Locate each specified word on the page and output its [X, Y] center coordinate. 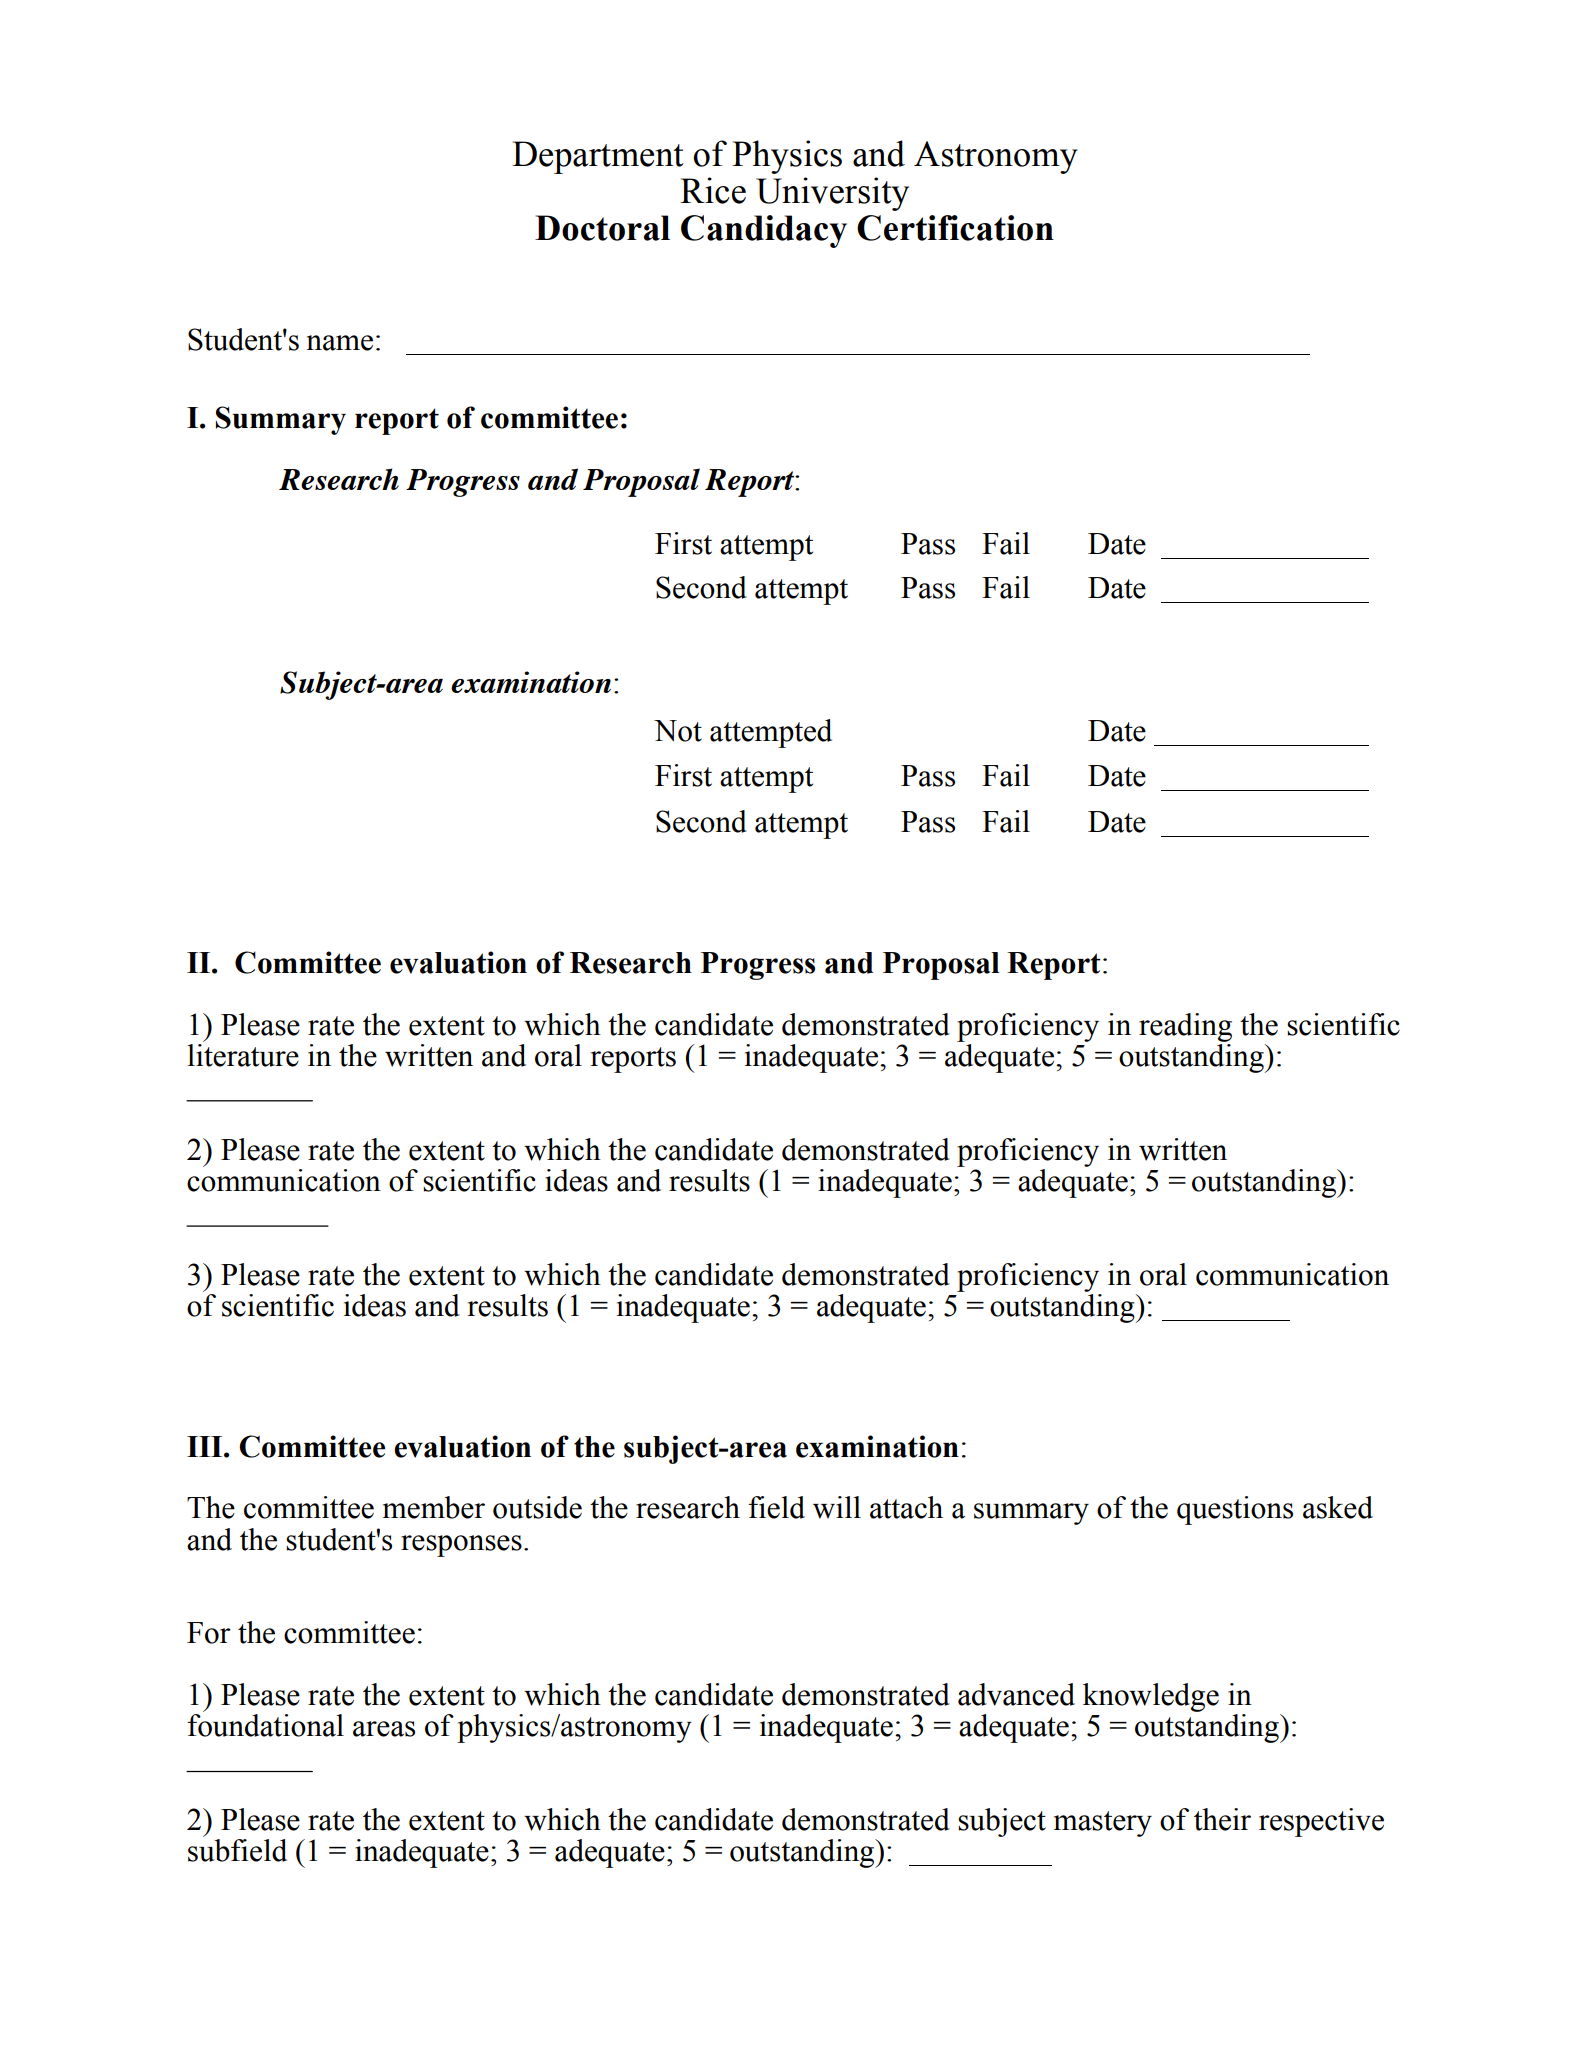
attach [906, 1507]
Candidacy [764, 231]
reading [1185, 1027]
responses [461, 1546]
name [340, 343]
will [837, 1507]
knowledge [1151, 1697]
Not [678, 731]
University [832, 194]
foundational [265, 1725]
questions [1235, 1510]
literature [243, 1055]
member [434, 1507]
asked [1338, 1507]
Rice [713, 190]
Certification [955, 228]
